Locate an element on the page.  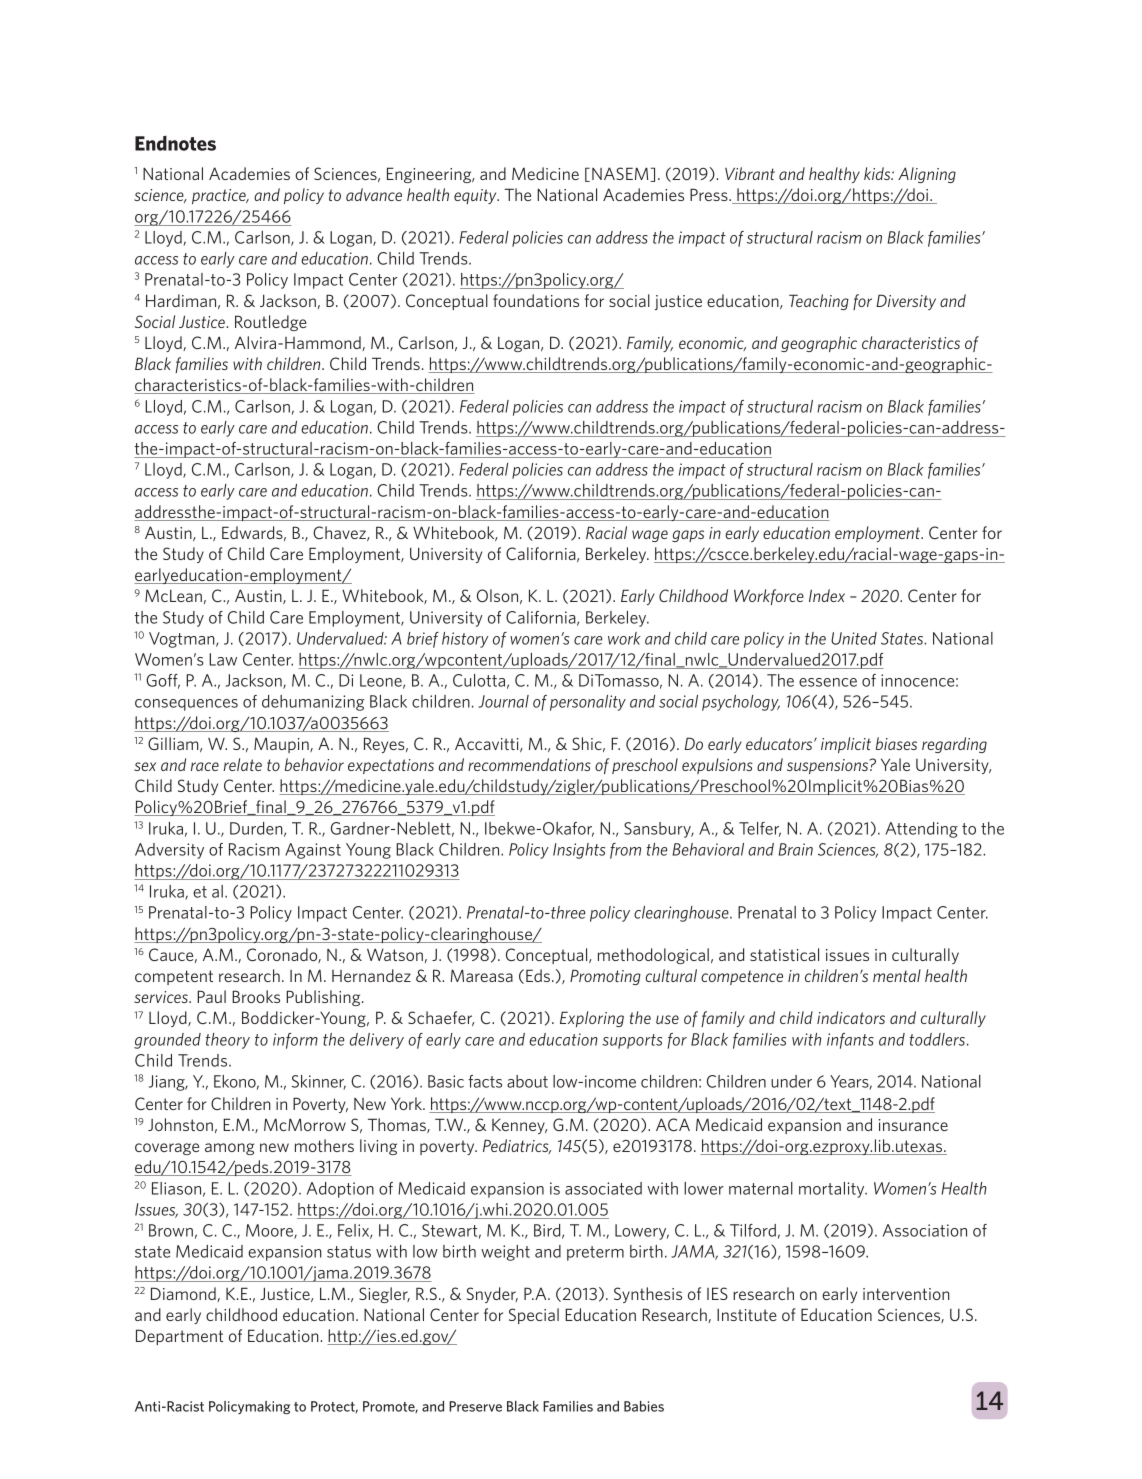
educators is located at coordinates (780, 743).
